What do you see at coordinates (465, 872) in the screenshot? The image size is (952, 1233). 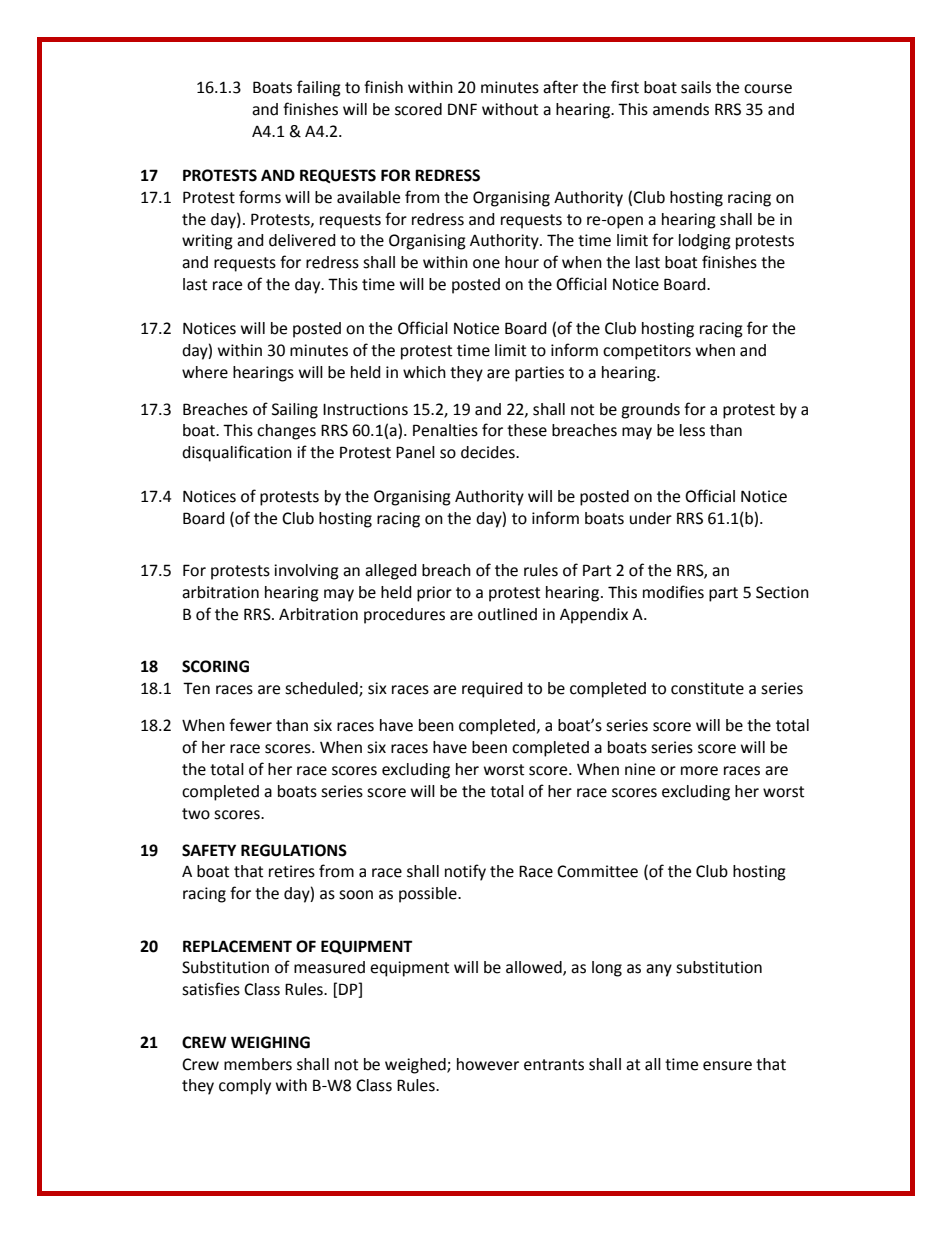 I see `notify` at bounding box center [465, 872].
